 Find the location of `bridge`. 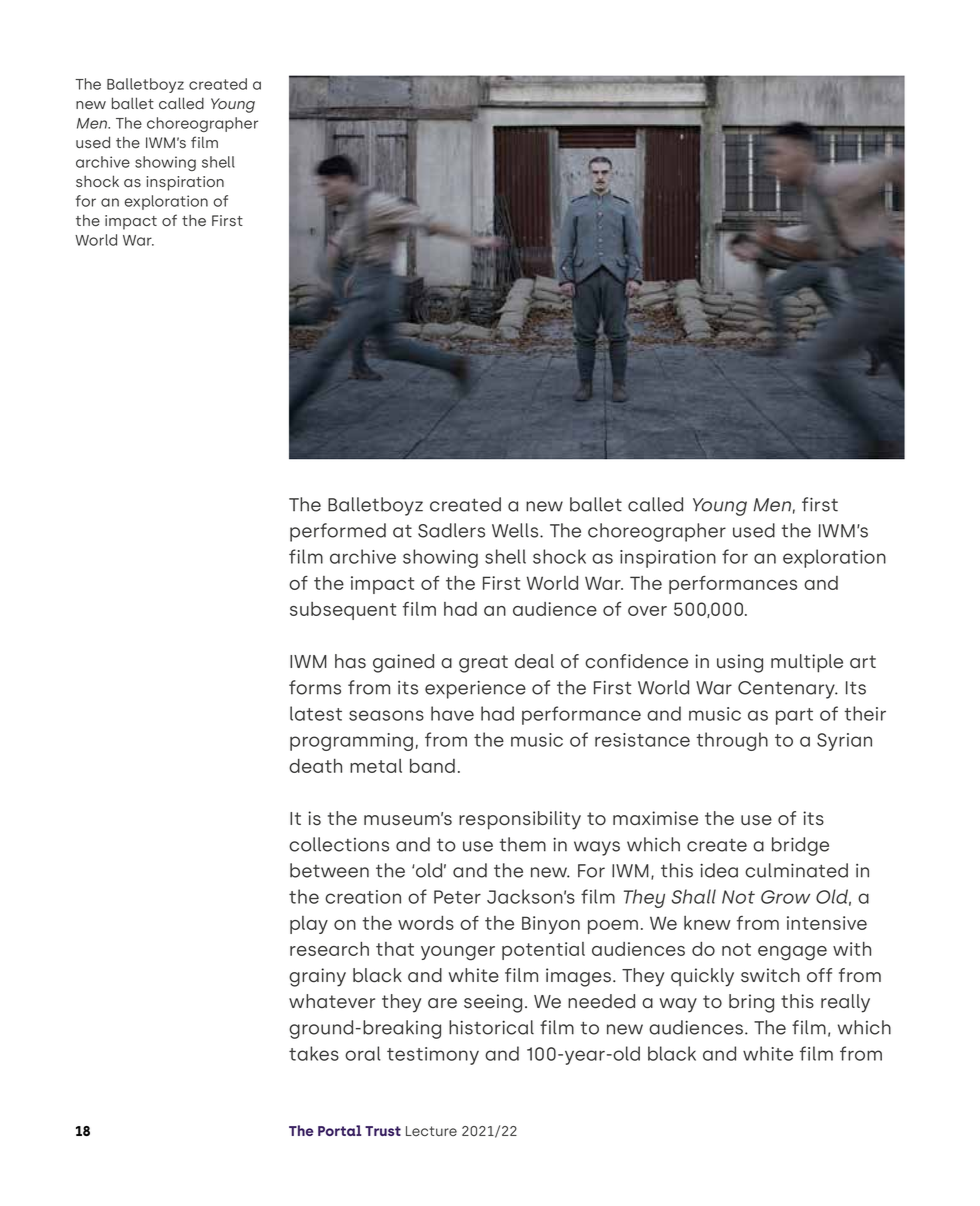

bridge is located at coordinates (800, 846).
